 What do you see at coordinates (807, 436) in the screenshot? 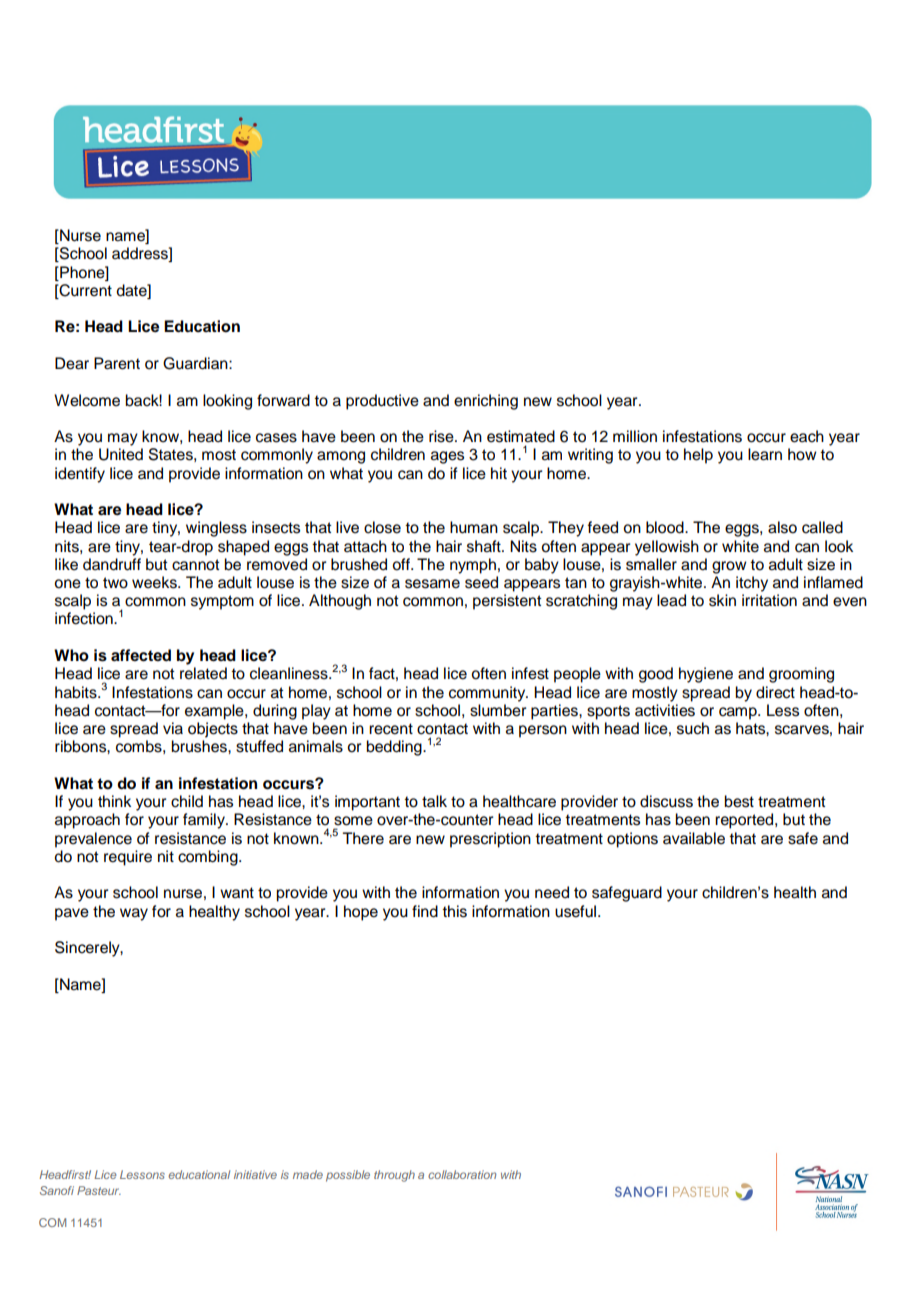
I see `each` at bounding box center [807, 436].
